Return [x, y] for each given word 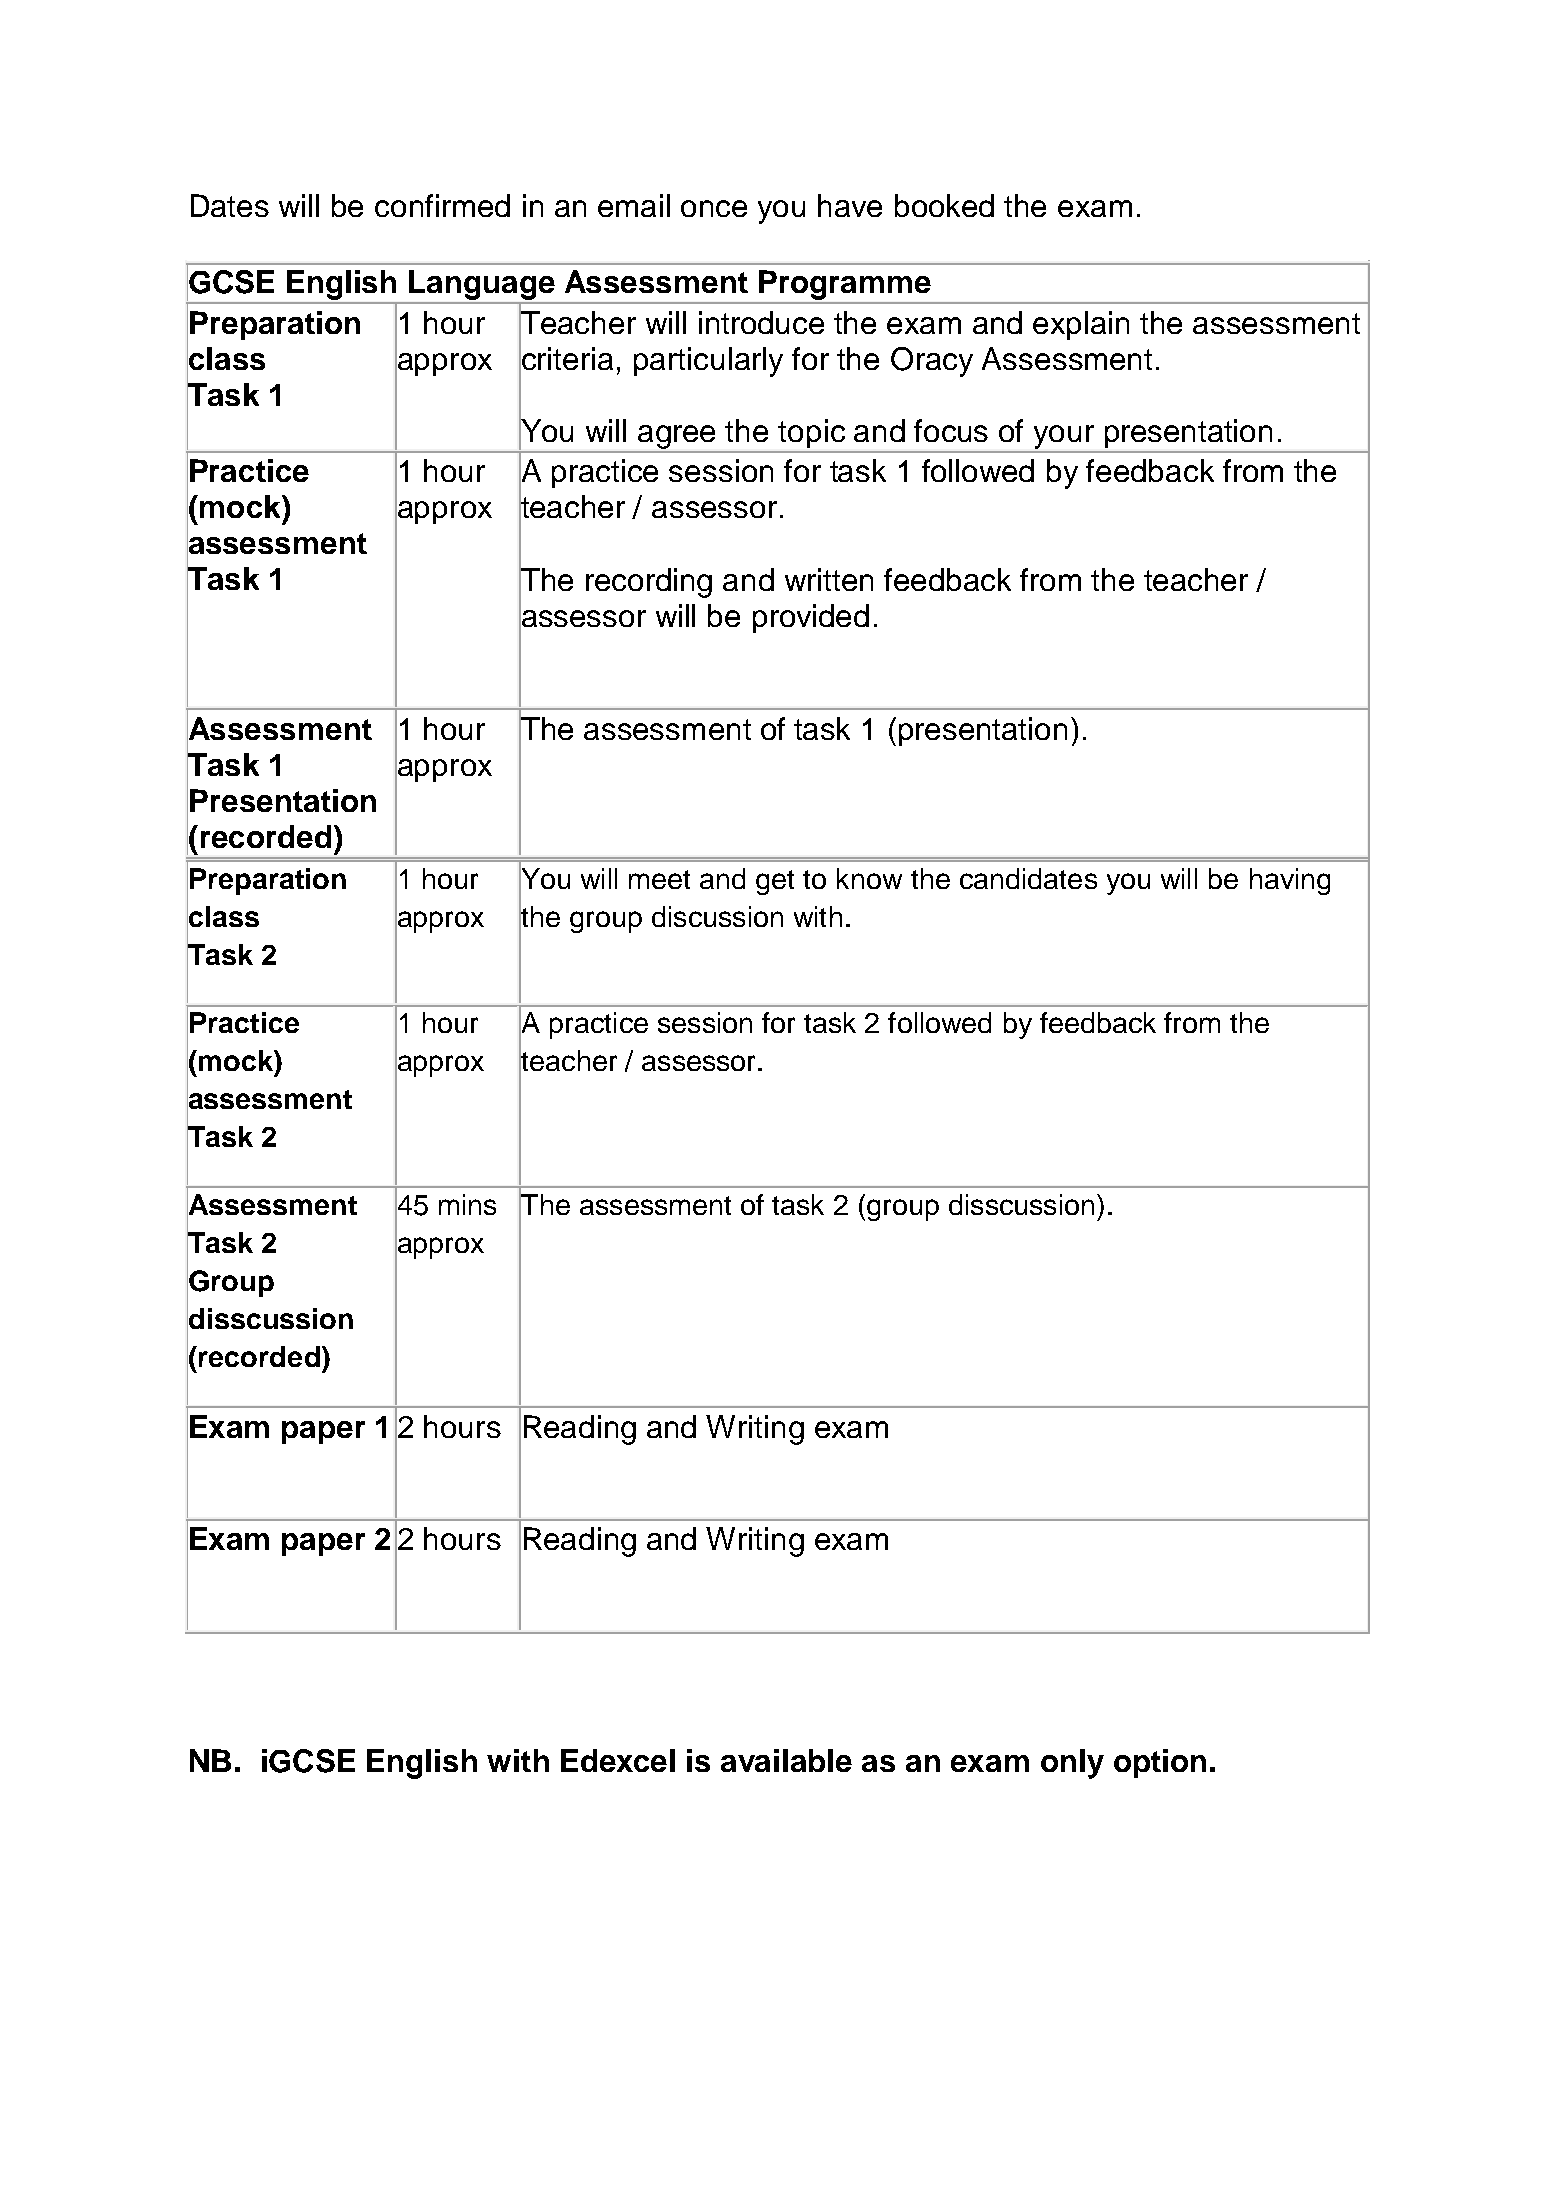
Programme [845, 286]
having [1290, 881]
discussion [717, 916]
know [869, 878]
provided [811, 618]
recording [649, 583]
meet [659, 879]
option [1160, 1763]
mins [467, 1204]
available [786, 1760]
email [634, 205]
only [1072, 1764]
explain [1081, 325]
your [1064, 437]
